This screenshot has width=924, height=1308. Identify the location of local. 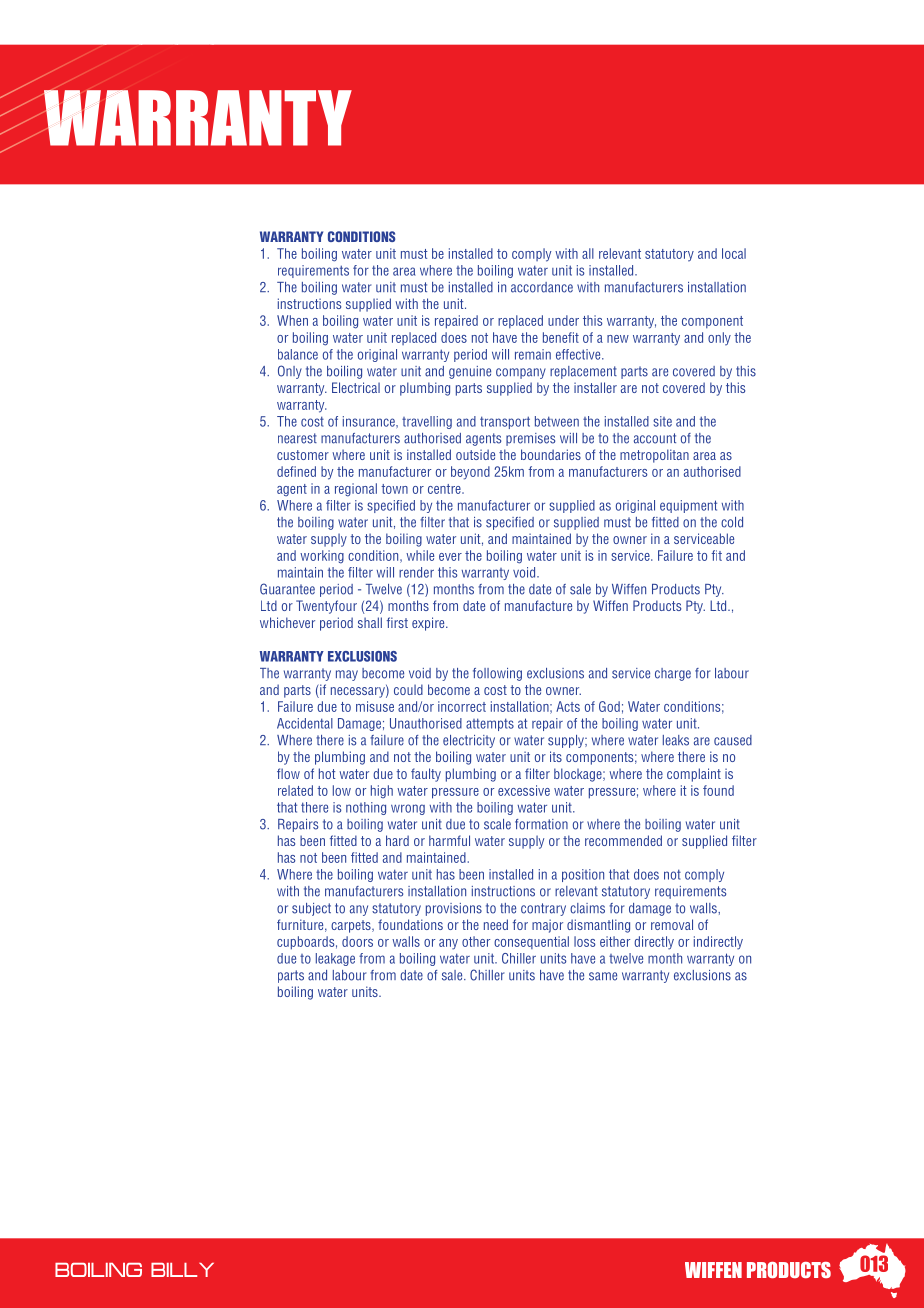
(734, 253).
